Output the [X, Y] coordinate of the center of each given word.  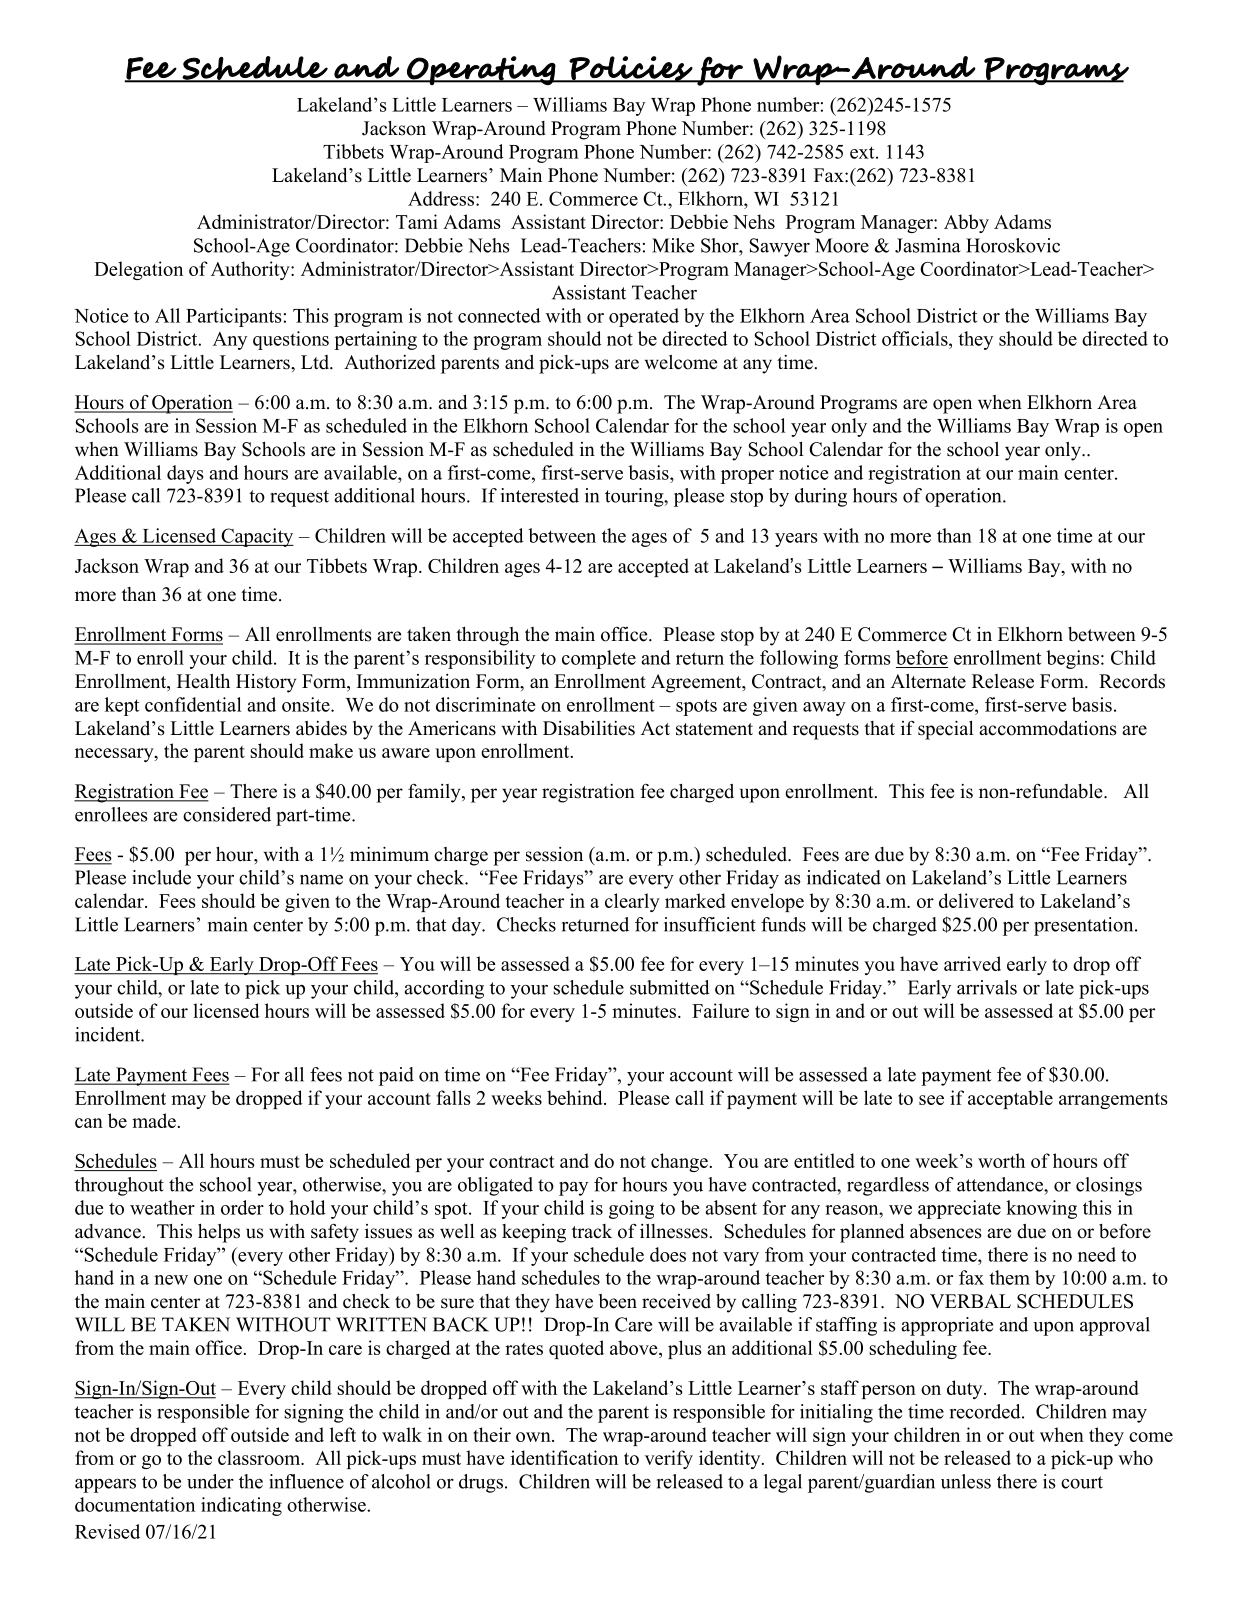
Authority [251, 270]
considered [227, 814]
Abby [966, 223]
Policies [631, 69]
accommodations [1048, 728]
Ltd [316, 362]
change [679, 1162]
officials [916, 338]
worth [1001, 1160]
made [154, 1120]
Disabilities [589, 728]
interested [540, 495]
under [210, 1481]
